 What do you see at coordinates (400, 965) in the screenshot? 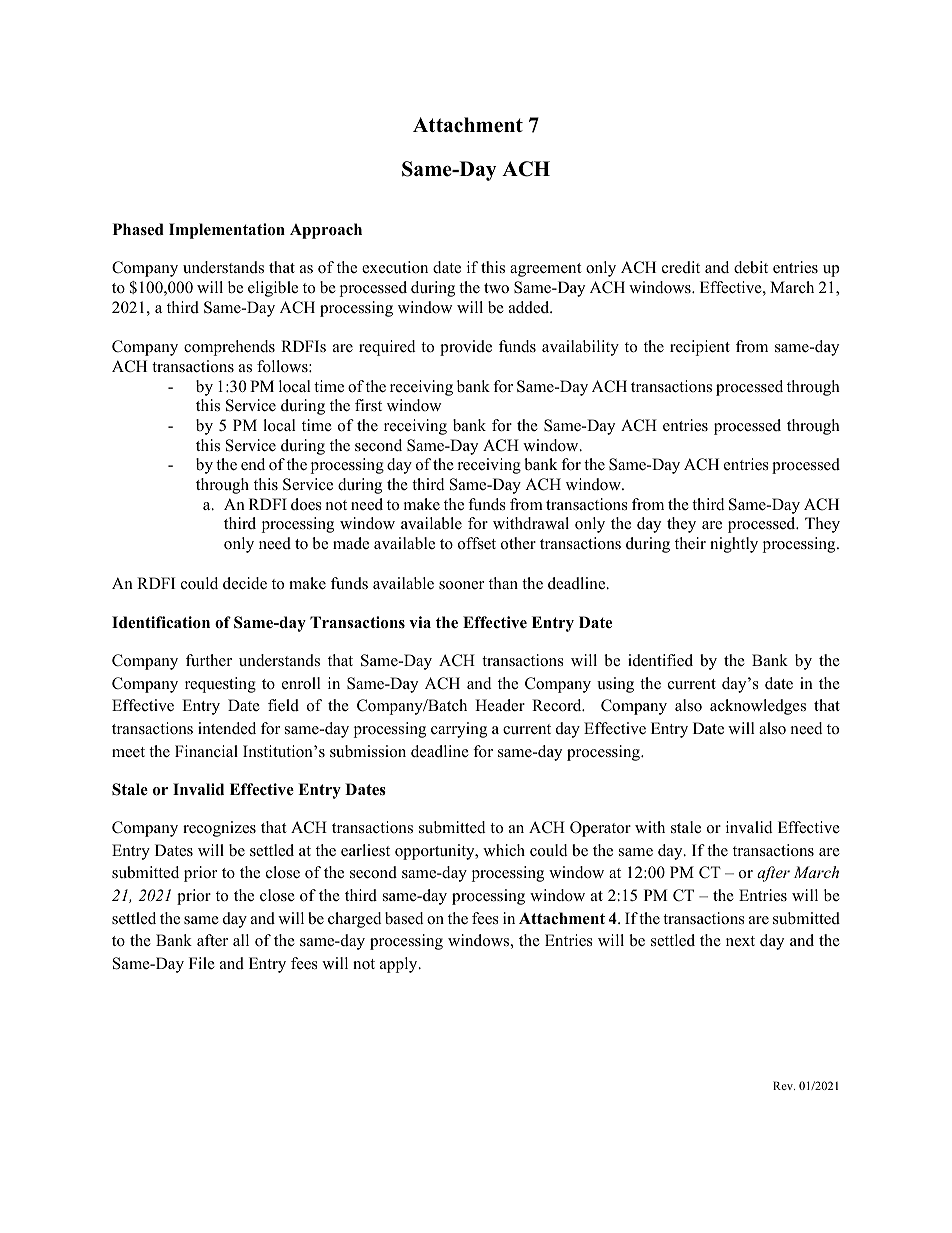
I see `apply` at bounding box center [400, 965].
